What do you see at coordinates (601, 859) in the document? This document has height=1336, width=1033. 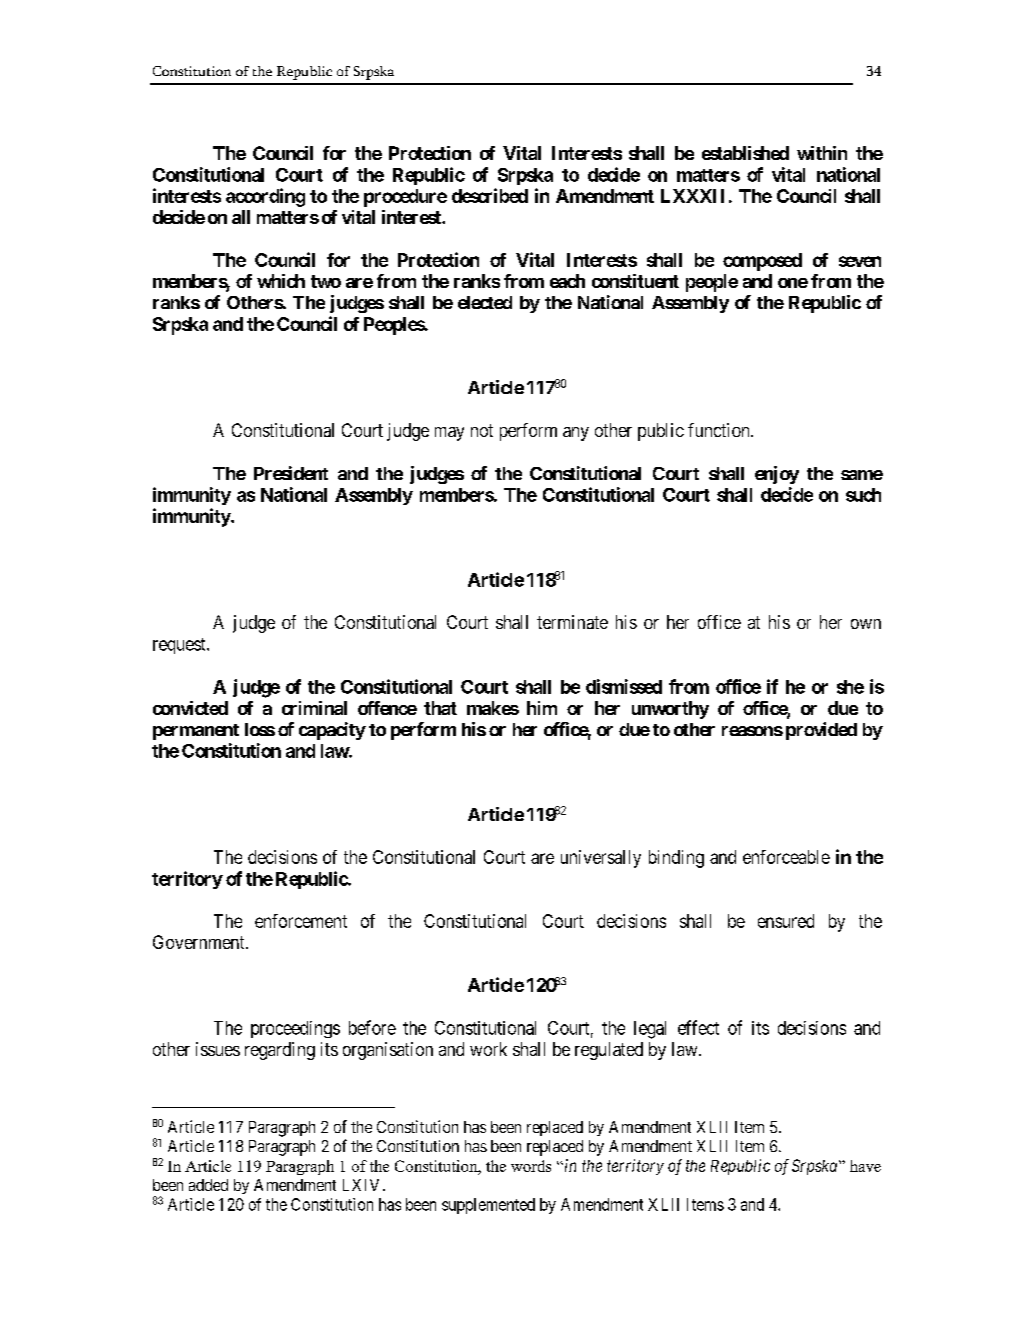 I see `universally` at bounding box center [601, 859].
